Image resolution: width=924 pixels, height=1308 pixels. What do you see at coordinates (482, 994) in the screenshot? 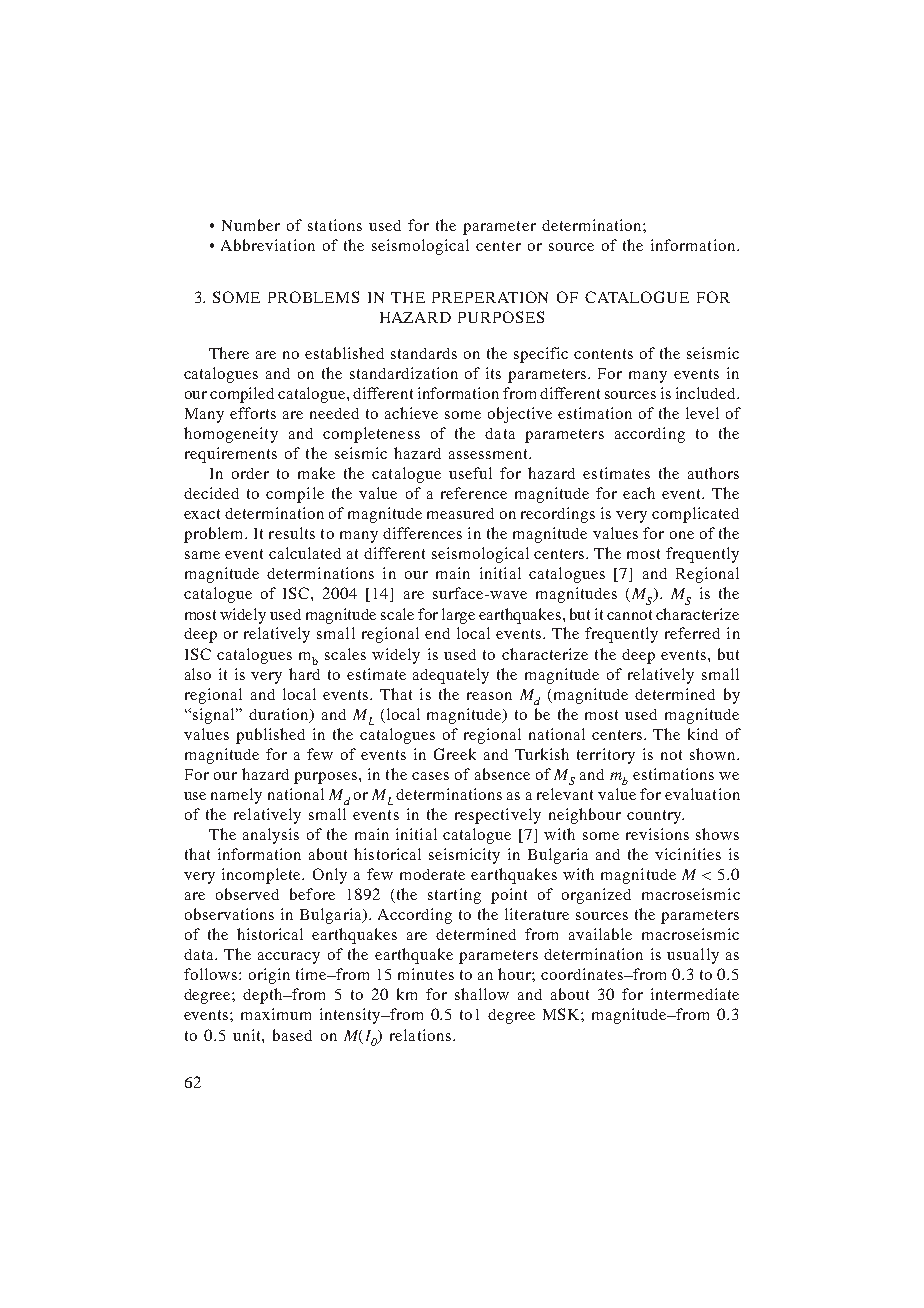
I see `shallow` at bounding box center [482, 994].
